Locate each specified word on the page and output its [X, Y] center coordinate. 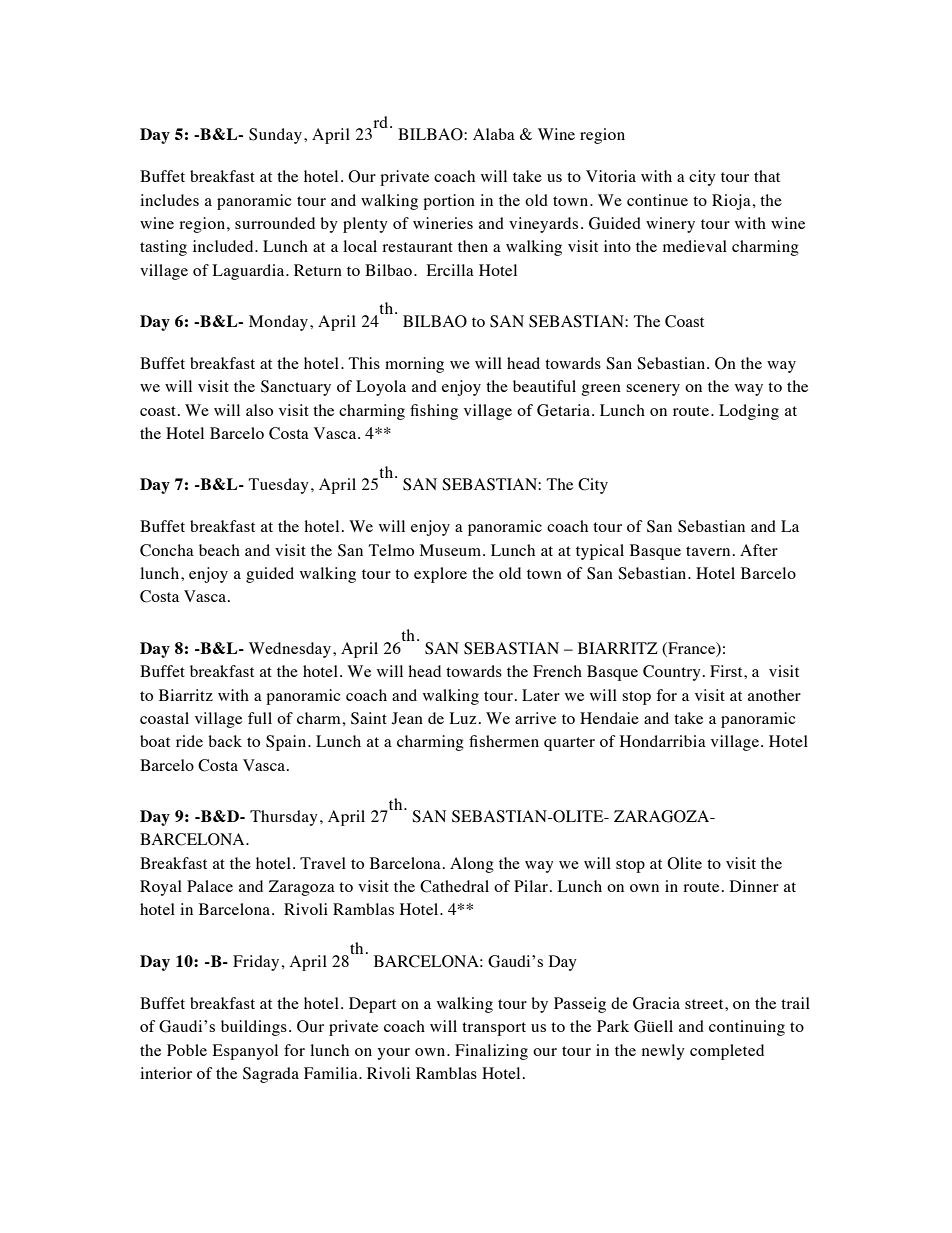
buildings [254, 1028]
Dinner [754, 886]
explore [440, 575]
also [259, 410]
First [727, 671]
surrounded [275, 223]
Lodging [749, 412]
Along [472, 865]
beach [219, 550]
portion [449, 202]
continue [657, 200]
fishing [434, 412]
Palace [210, 886]
